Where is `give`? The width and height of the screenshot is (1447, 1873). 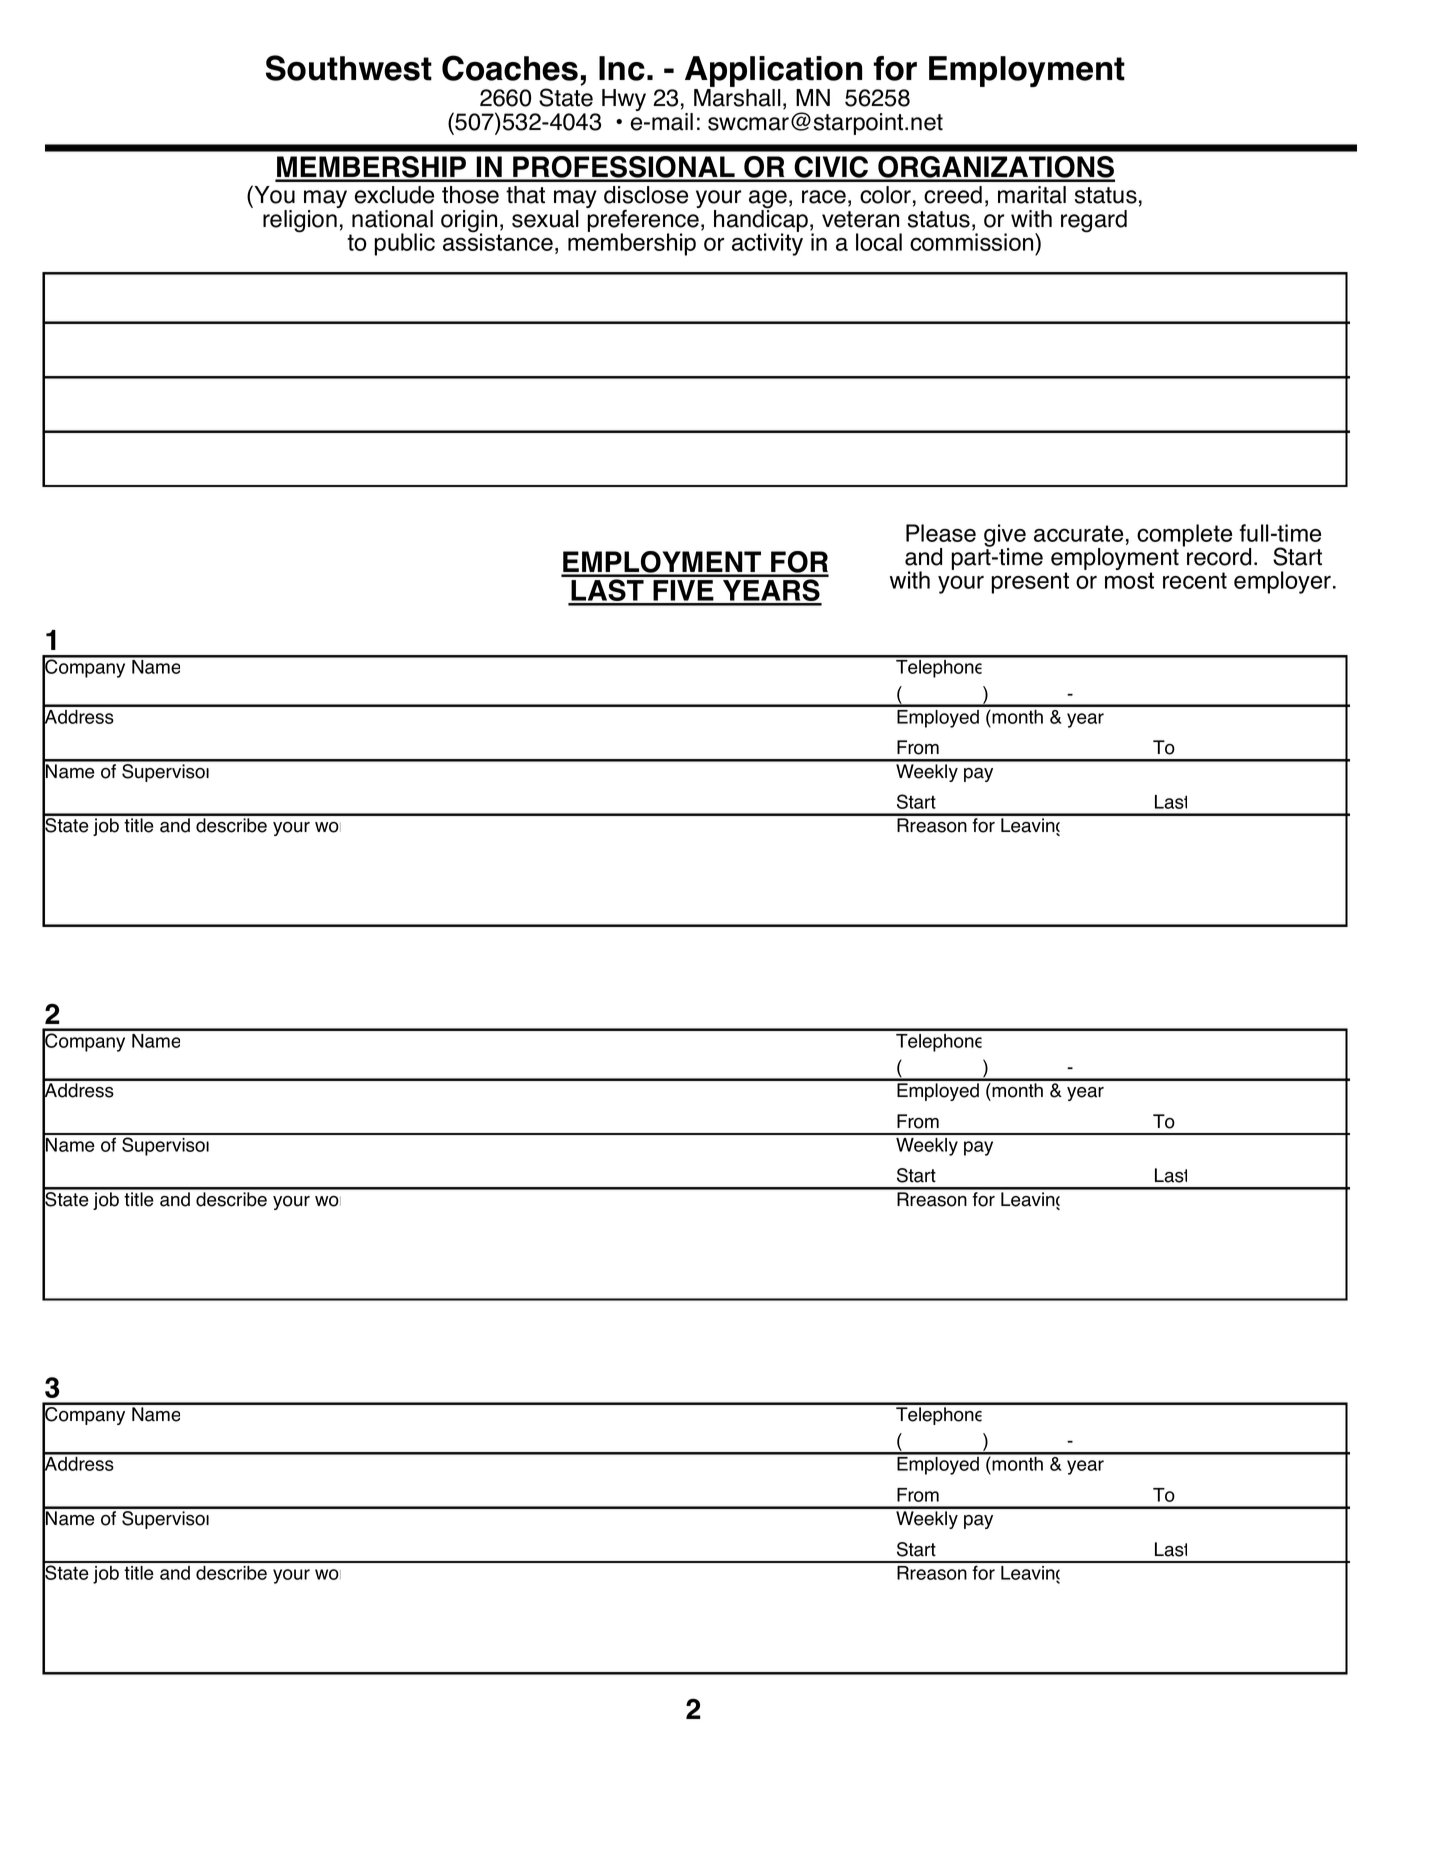
give is located at coordinates (1005, 536).
